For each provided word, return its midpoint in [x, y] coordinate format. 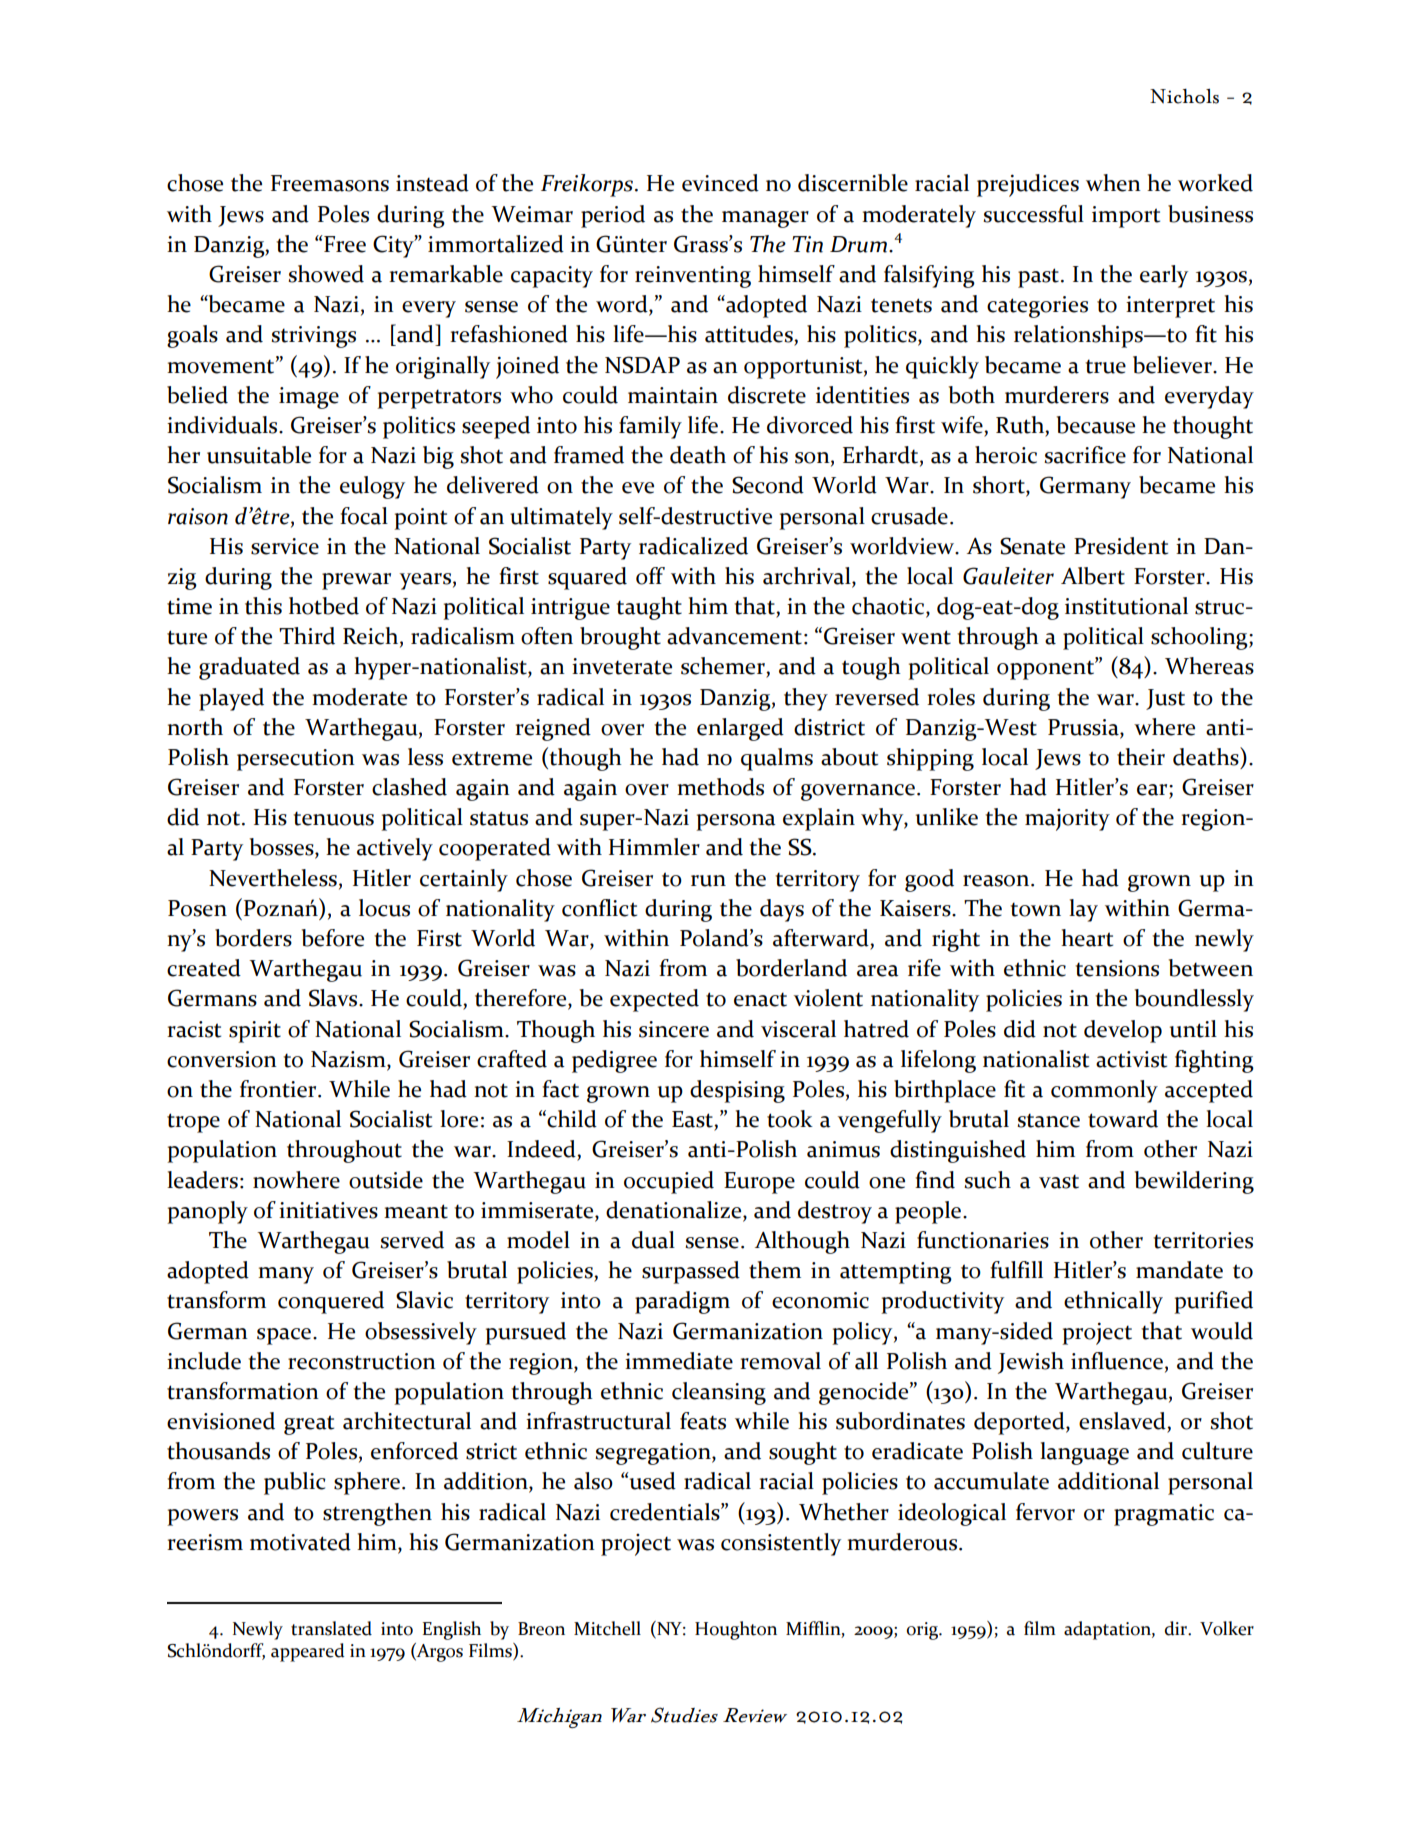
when [1113, 183]
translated [331, 1628]
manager [765, 219]
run [708, 881]
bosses [283, 848]
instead [432, 183]
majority [1067, 820]
